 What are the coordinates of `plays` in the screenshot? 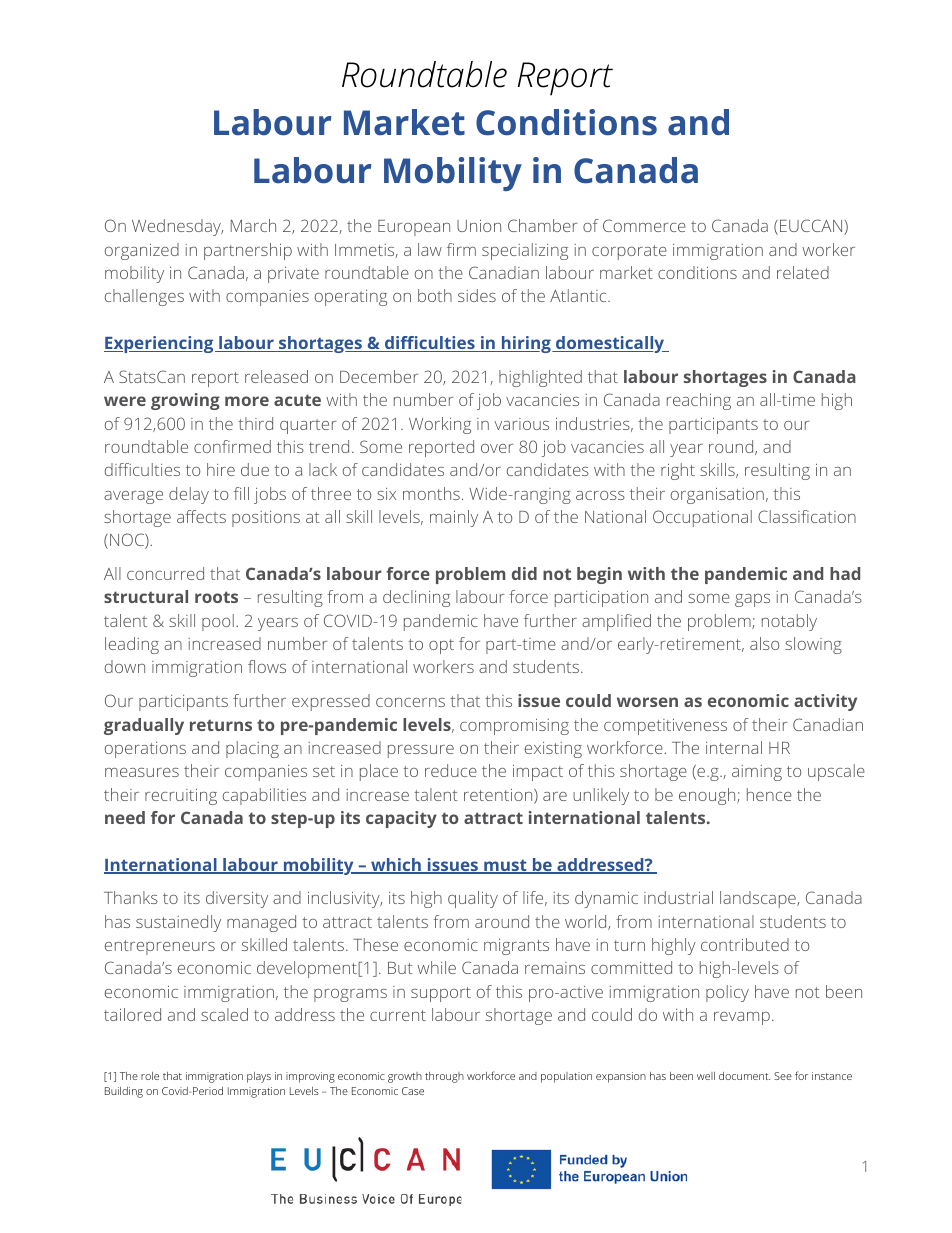 It's located at (259, 1077).
